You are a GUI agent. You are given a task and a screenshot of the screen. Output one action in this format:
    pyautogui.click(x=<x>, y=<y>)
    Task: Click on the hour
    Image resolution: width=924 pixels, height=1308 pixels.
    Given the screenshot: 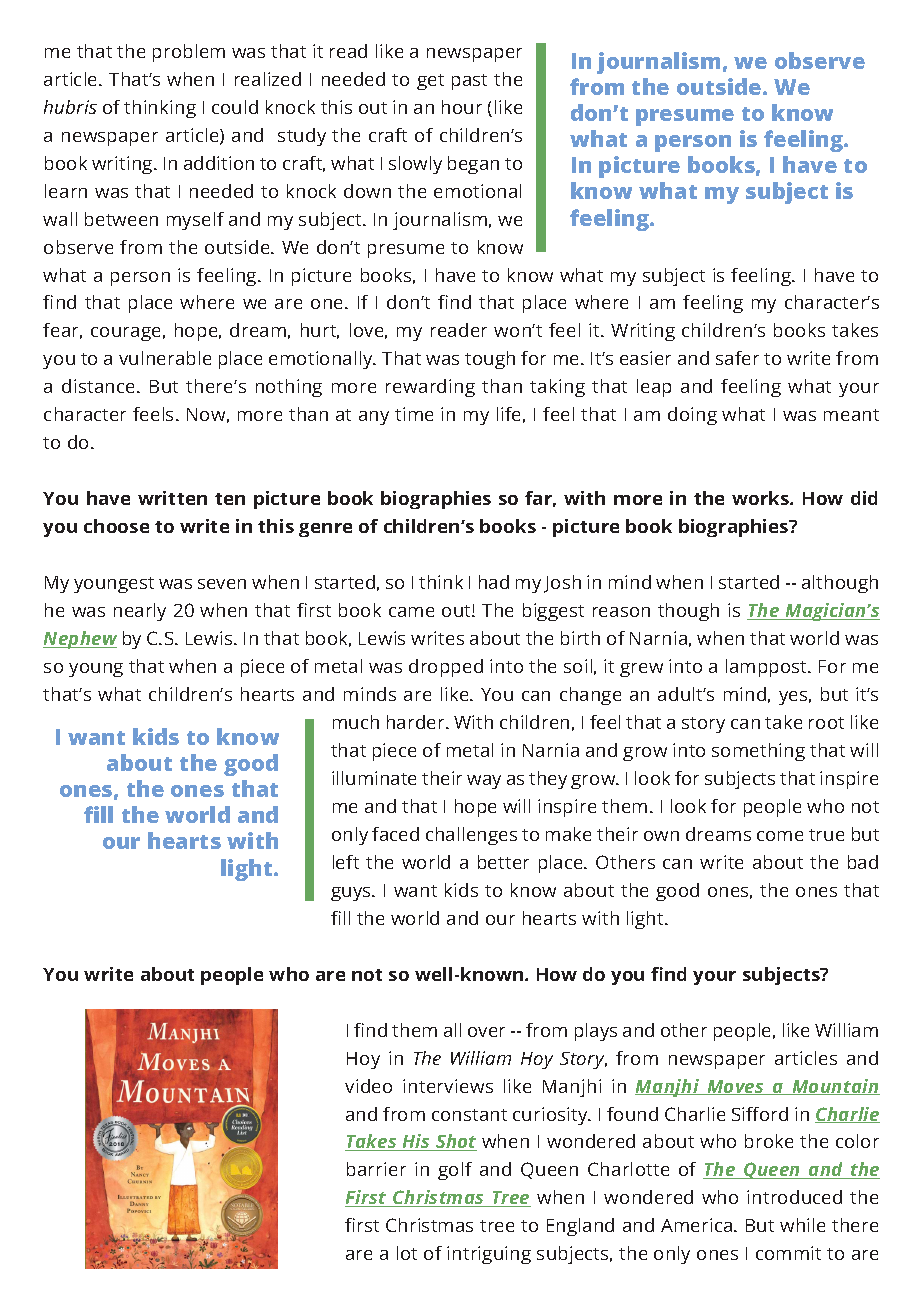 What is the action you would take?
    pyautogui.click(x=462, y=107)
